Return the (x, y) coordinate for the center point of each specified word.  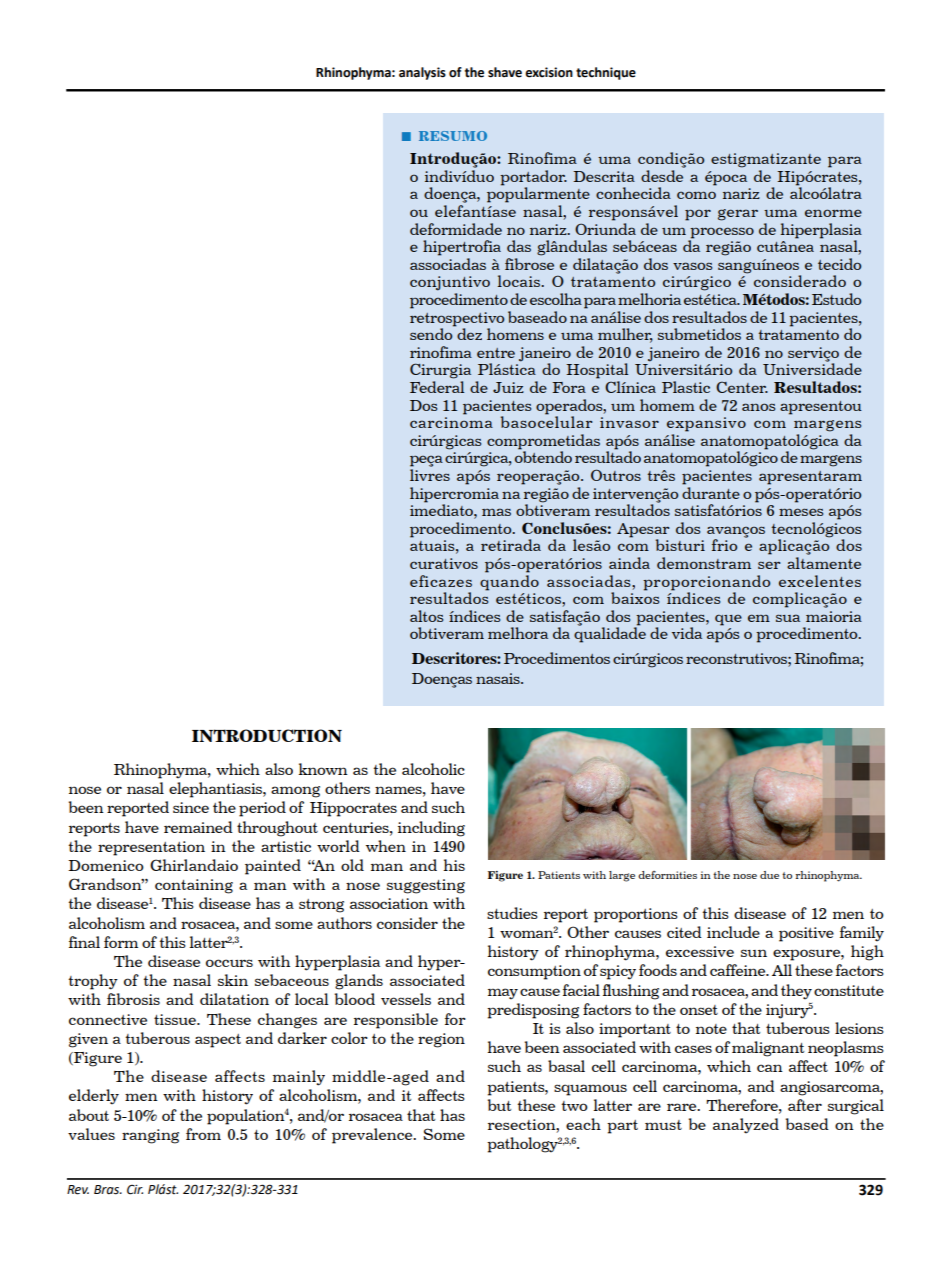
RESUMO (453, 136)
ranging (150, 1136)
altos (426, 616)
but (499, 1105)
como (696, 195)
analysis (422, 73)
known (323, 769)
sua (788, 618)
